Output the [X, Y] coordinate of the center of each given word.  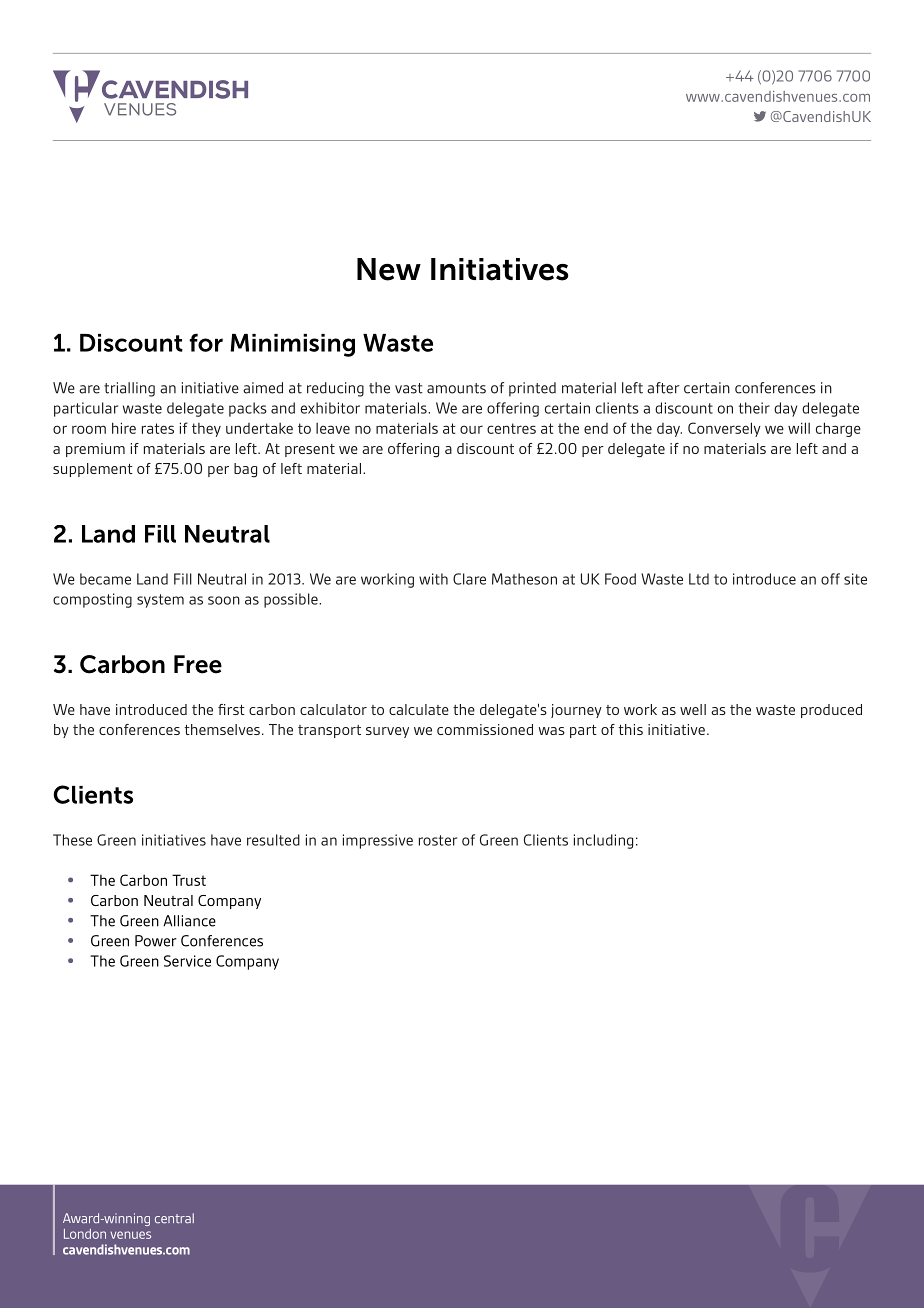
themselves [222, 729]
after [663, 388]
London [85, 1234]
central [174, 1218]
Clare [469, 579]
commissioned [485, 729]
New [389, 269]
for [206, 342]
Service [187, 961]
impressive [378, 841]
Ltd [699, 579]
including [603, 841]
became [105, 579]
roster [438, 840]
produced [831, 711]
